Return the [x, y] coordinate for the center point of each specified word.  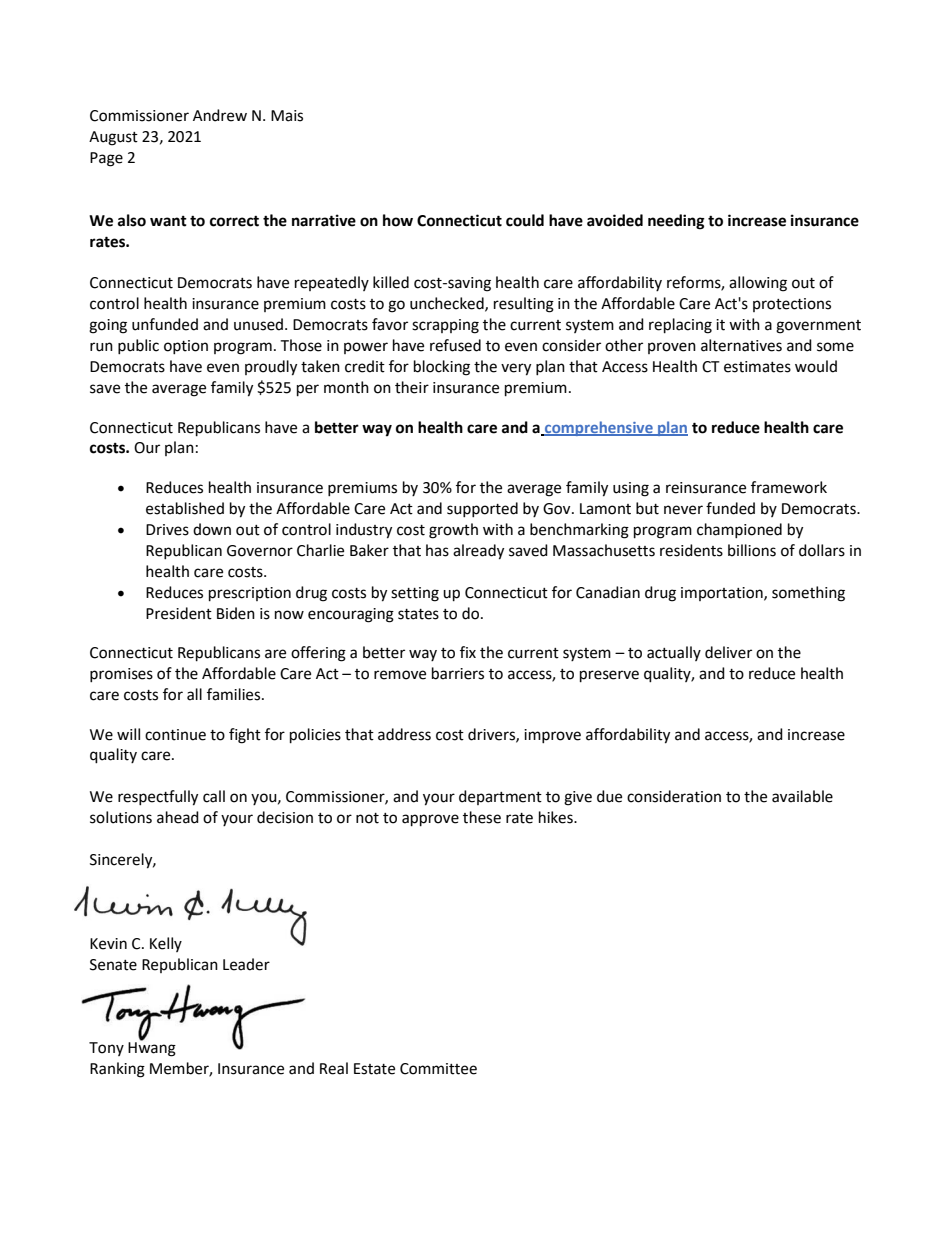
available [802, 796]
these [482, 817]
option [186, 347]
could [525, 220]
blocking [442, 368]
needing [676, 222]
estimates [757, 367]
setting [415, 594]
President [179, 613]
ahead [178, 817]
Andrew [220, 115]
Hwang [152, 1048]
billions [752, 550]
